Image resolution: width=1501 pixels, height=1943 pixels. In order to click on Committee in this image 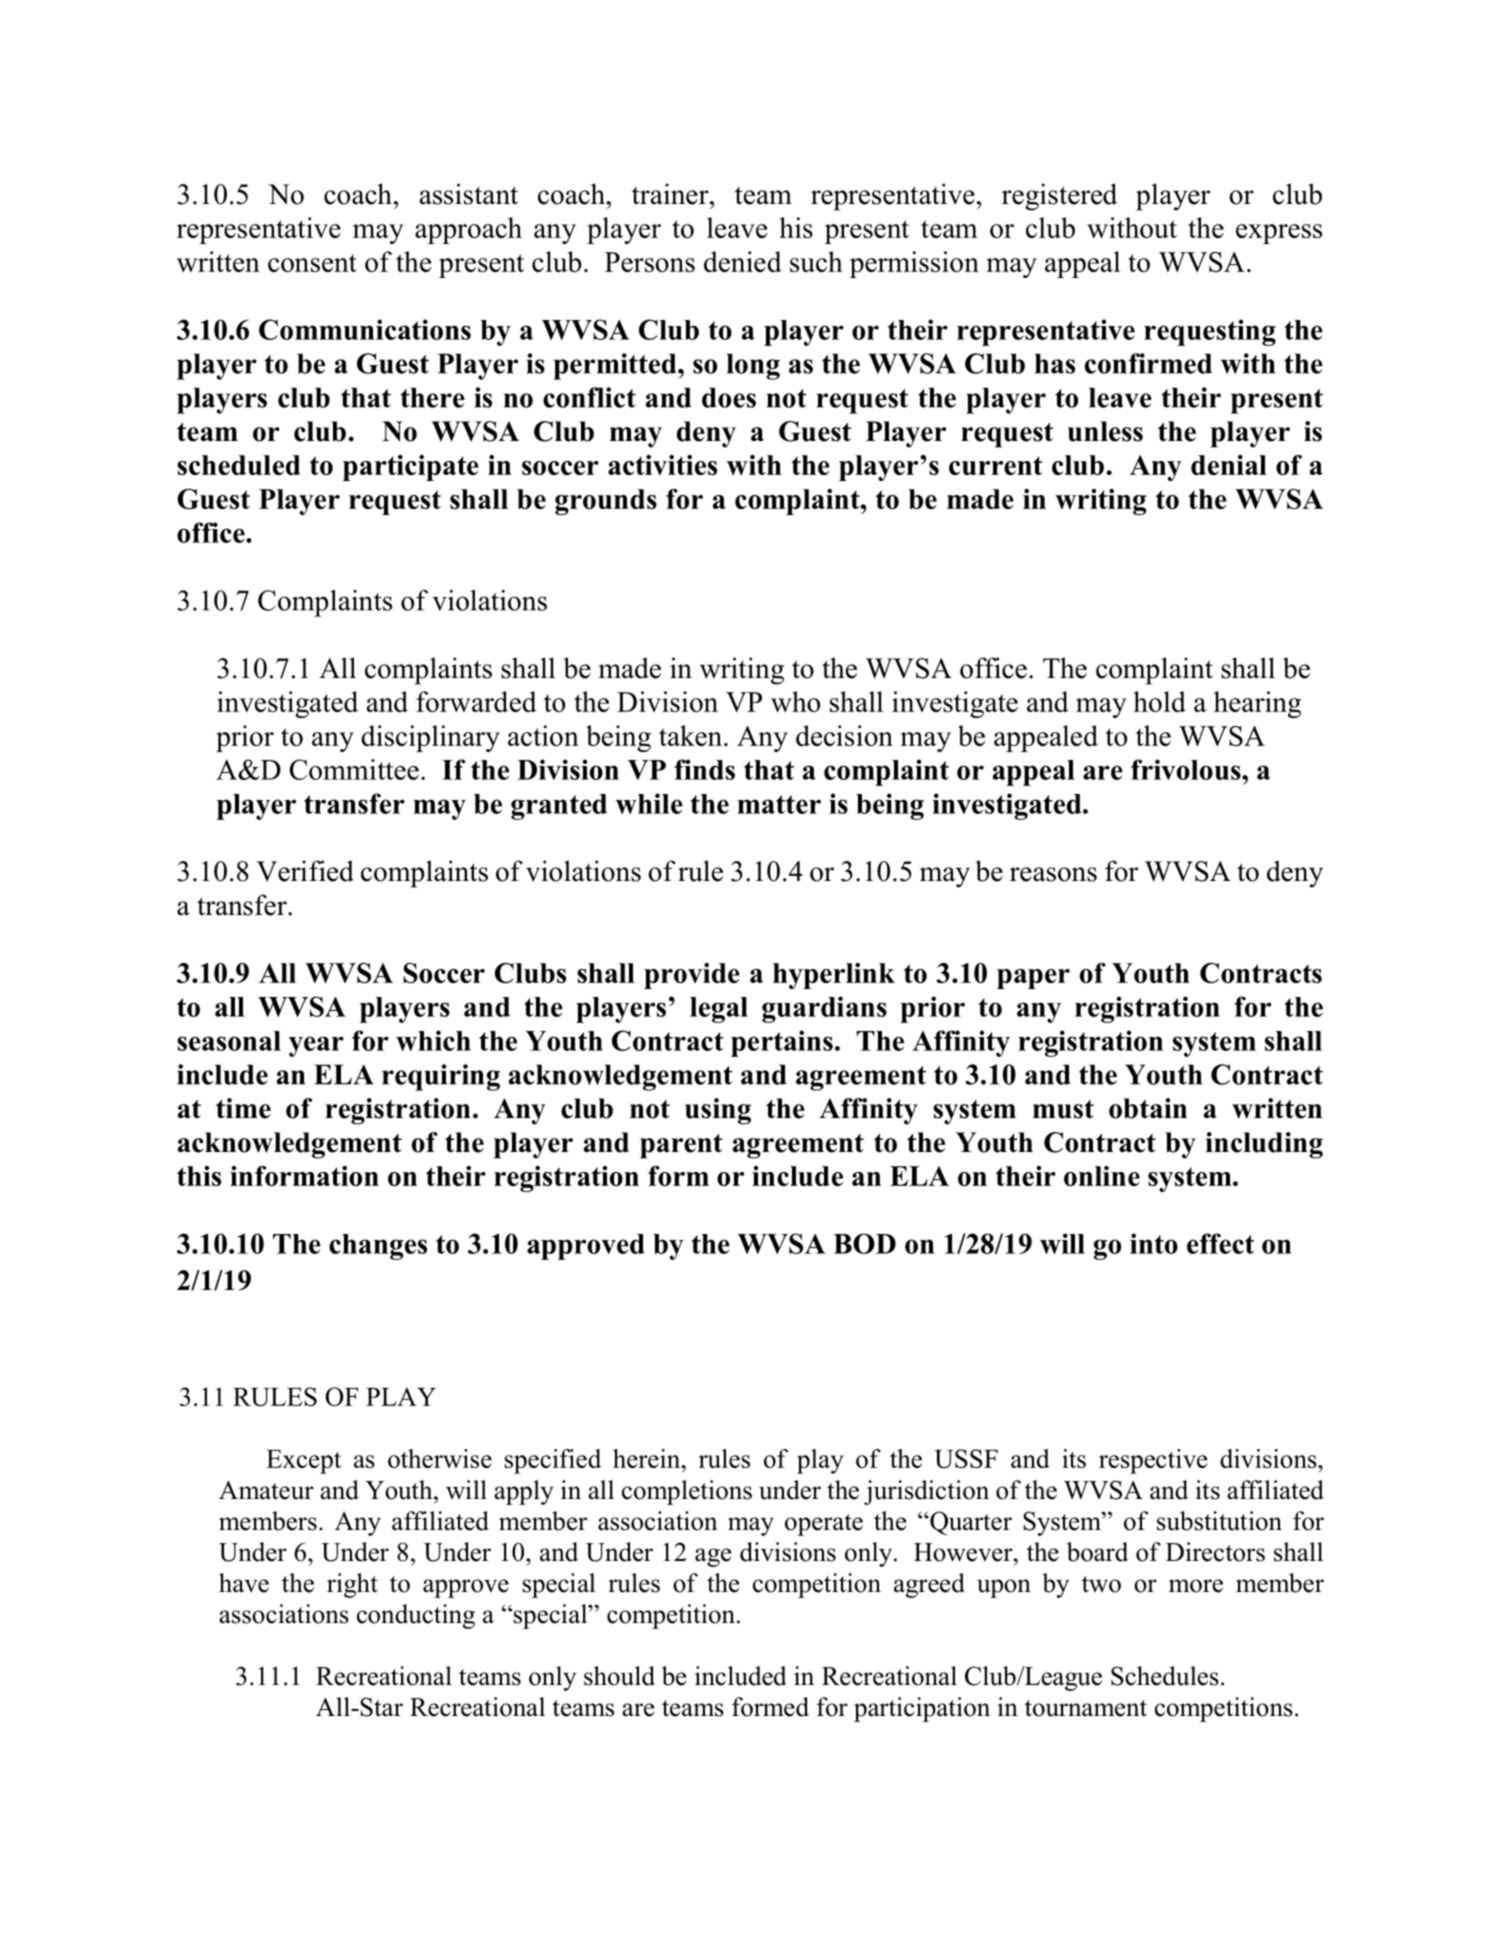, I will do `click(354, 769)`.
